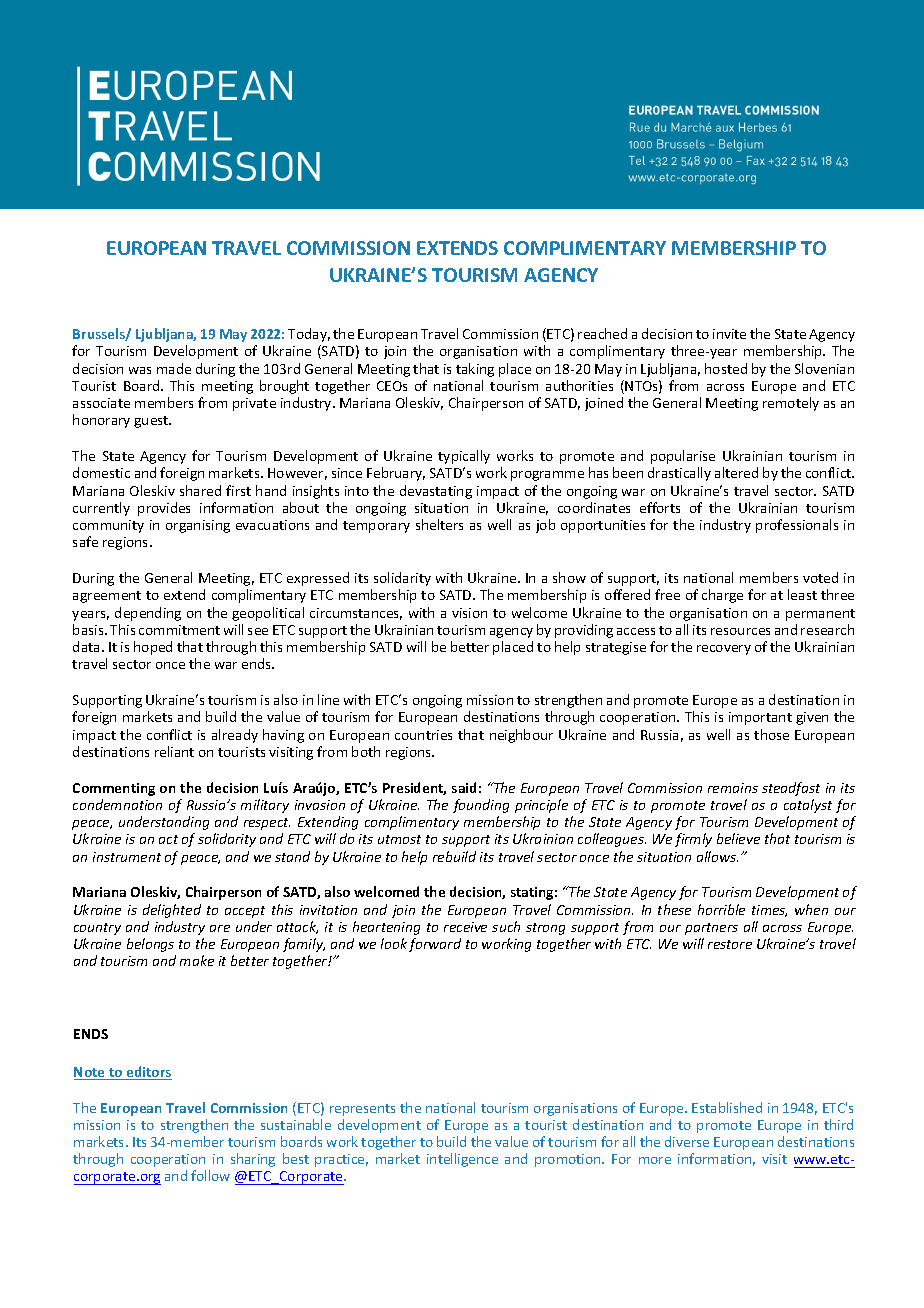 This document has height=1308, width=924. Describe the element at coordinates (769, 911) in the document. I see `times` at that location.
